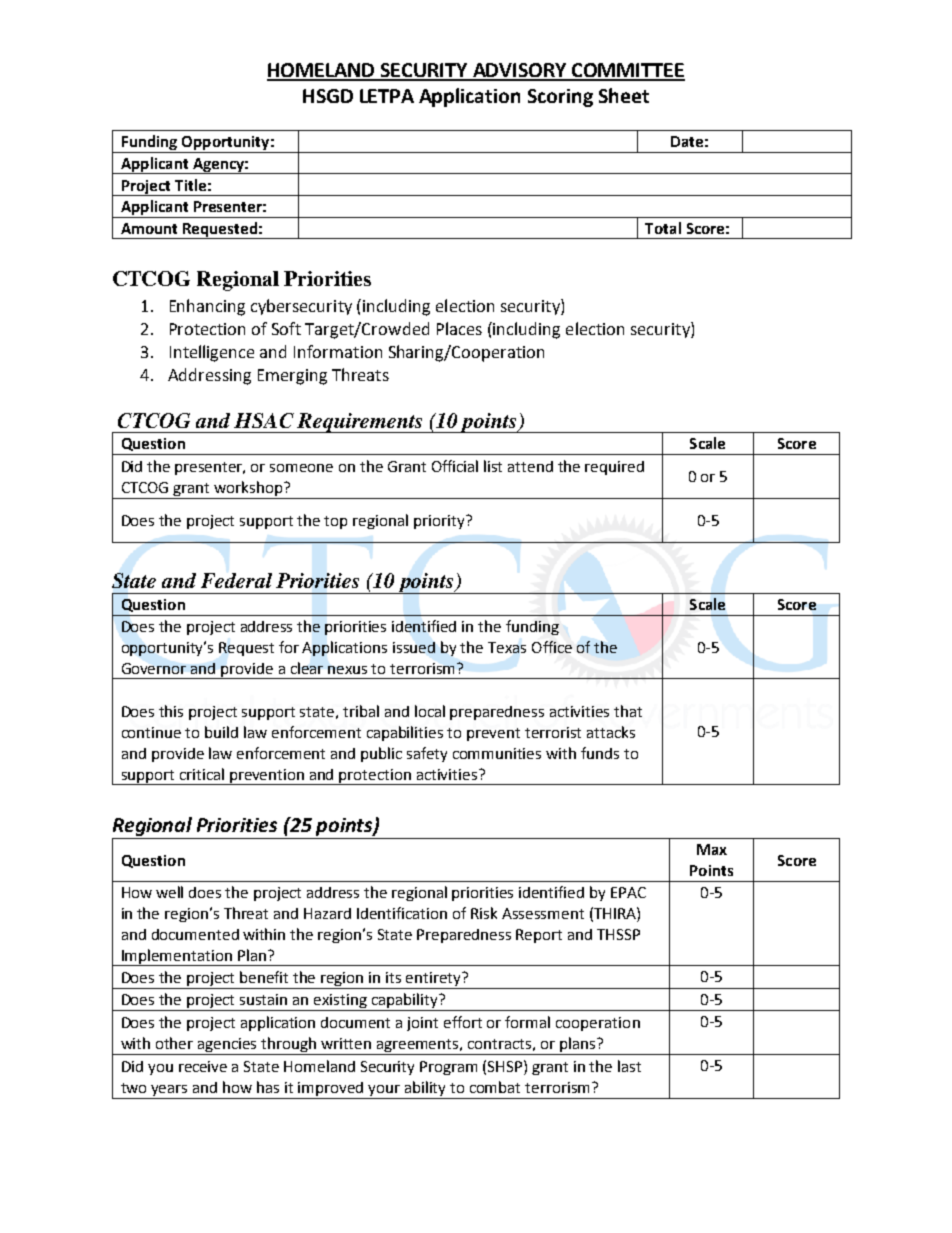 This image has width=952, height=1233. What do you see at coordinates (552, 647) in the image?
I see `Office` at bounding box center [552, 647].
